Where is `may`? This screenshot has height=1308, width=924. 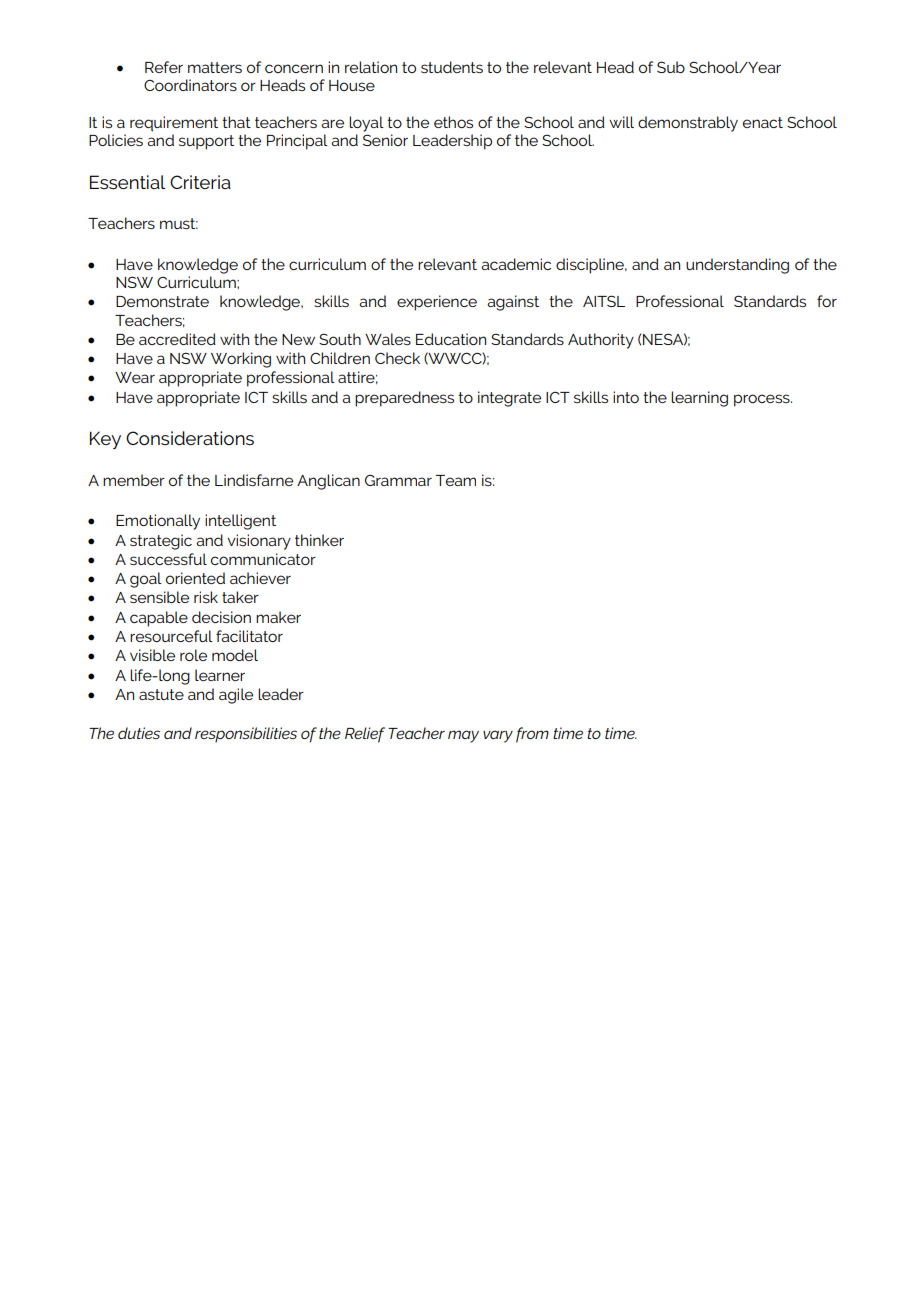
may is located at coordinates (463, 736).
